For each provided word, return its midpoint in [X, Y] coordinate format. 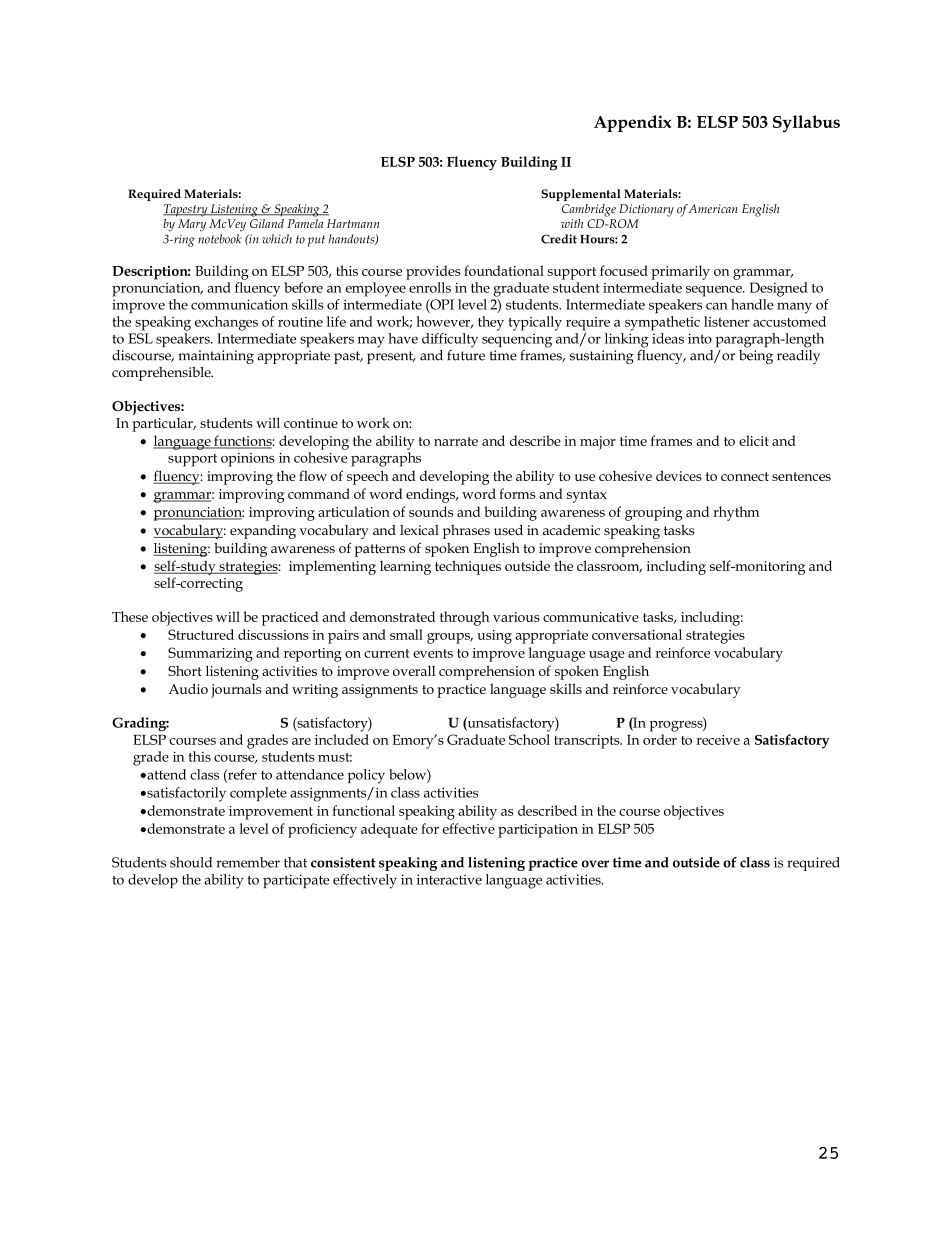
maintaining [216, 357]
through [464, 618]
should [191, 862]
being [756, 355]
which [277, 239]
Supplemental [581, 195]
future [466, 354]
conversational [637, 634]
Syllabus [806, 123]
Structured [201, 634]
